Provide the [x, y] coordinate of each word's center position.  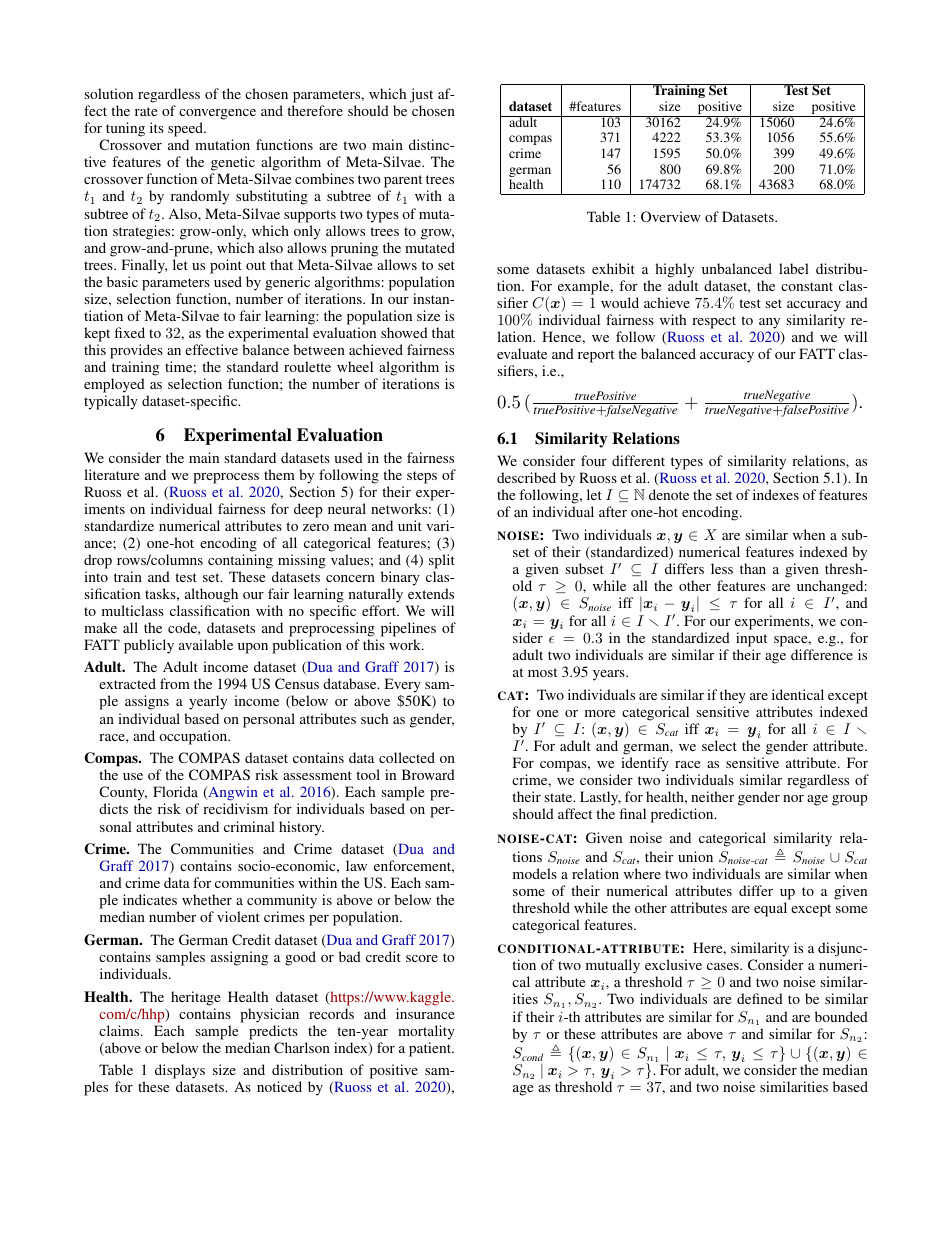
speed [187, 131]
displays [180, 1073]
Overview [671, 216]
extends [431, 593]
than [753, 568]
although [211, 595]
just [421, 95]
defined [760, 998]
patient [431, 1049]
